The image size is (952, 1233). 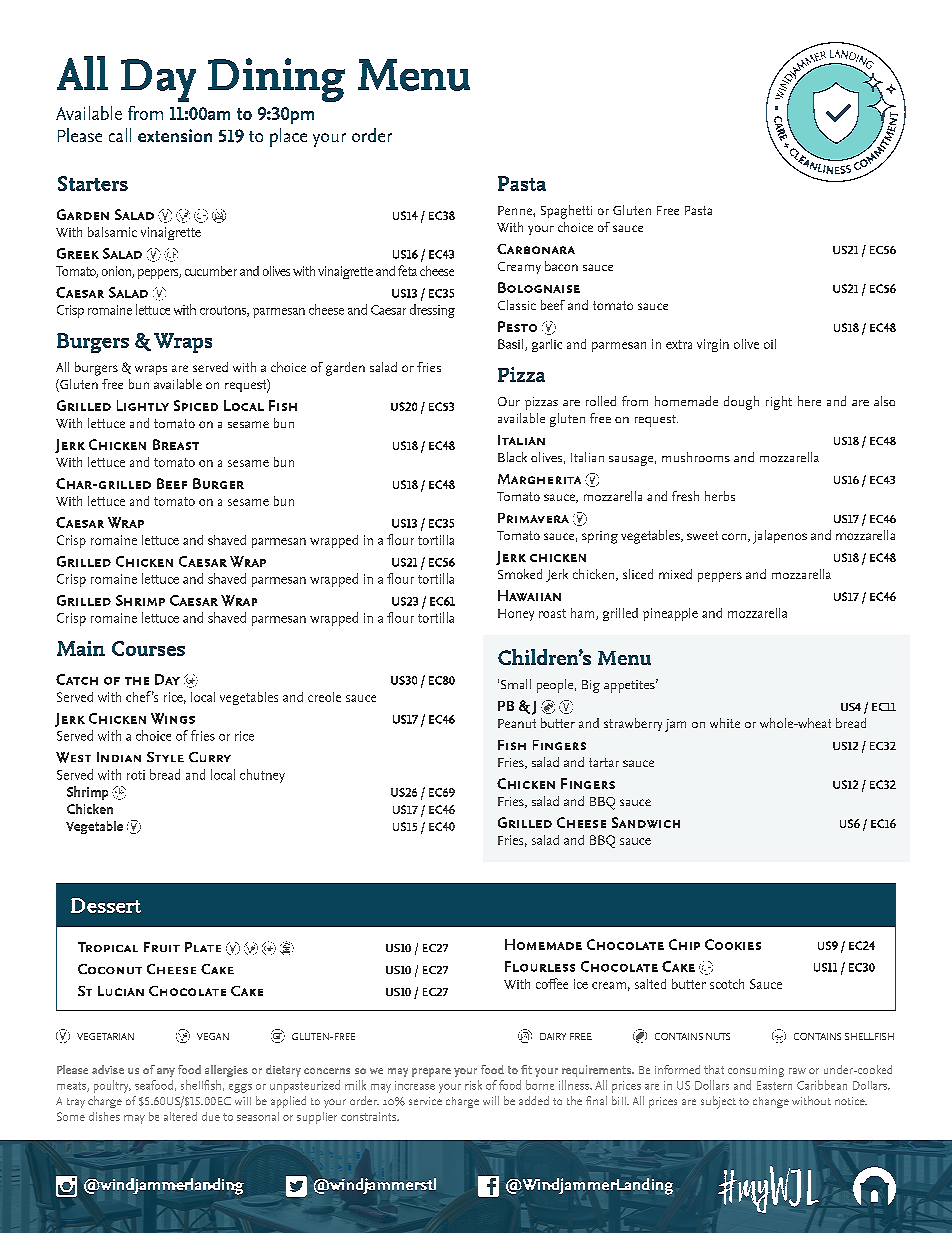 What do you see at coordinates (166, 1072) in the document?
I see `any` at bounding box center [166, 1072].
